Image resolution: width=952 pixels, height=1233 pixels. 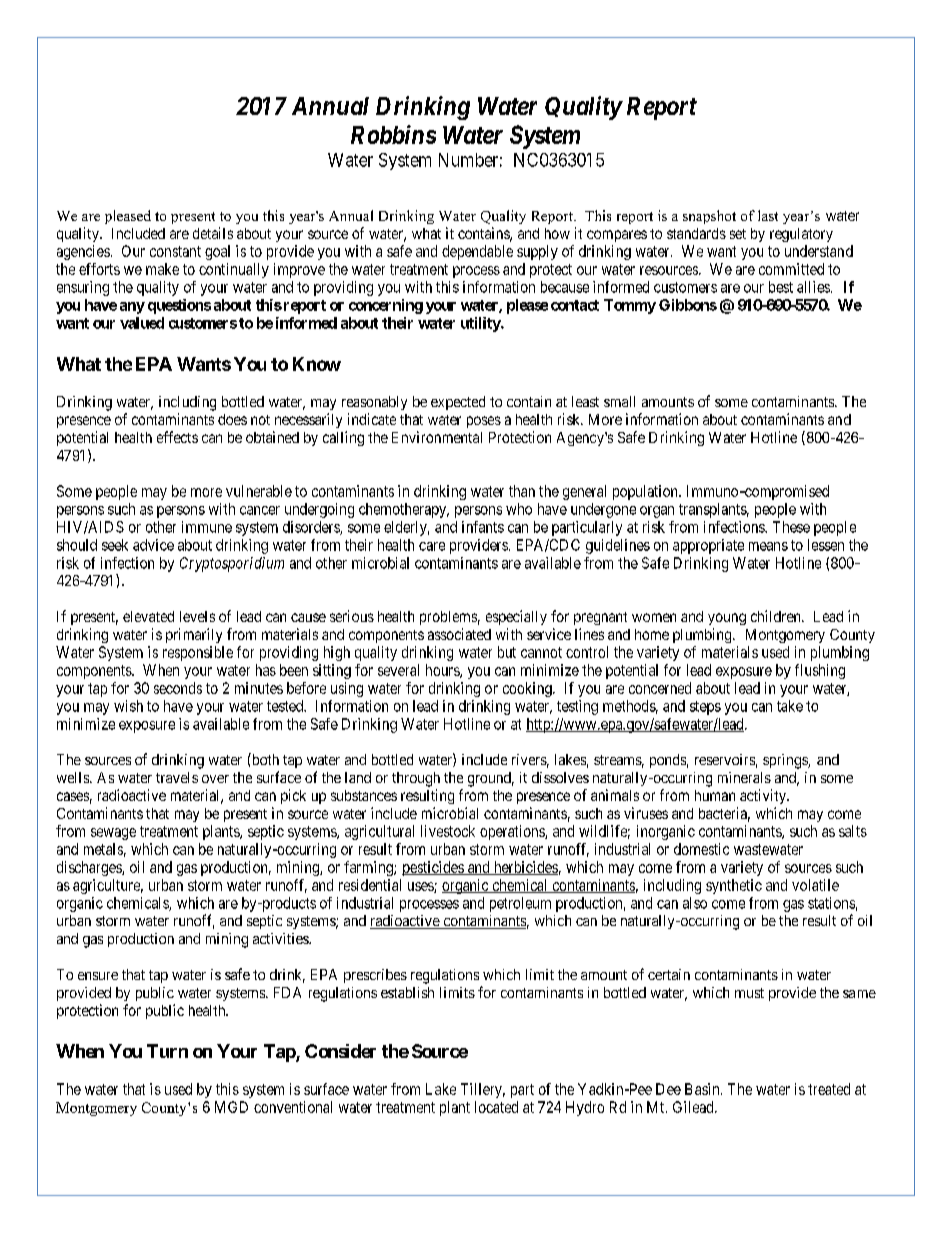 What do you see at coordinates (443, 671) in the screenshot?
I see `hours` at bounding box center [443, 671].
